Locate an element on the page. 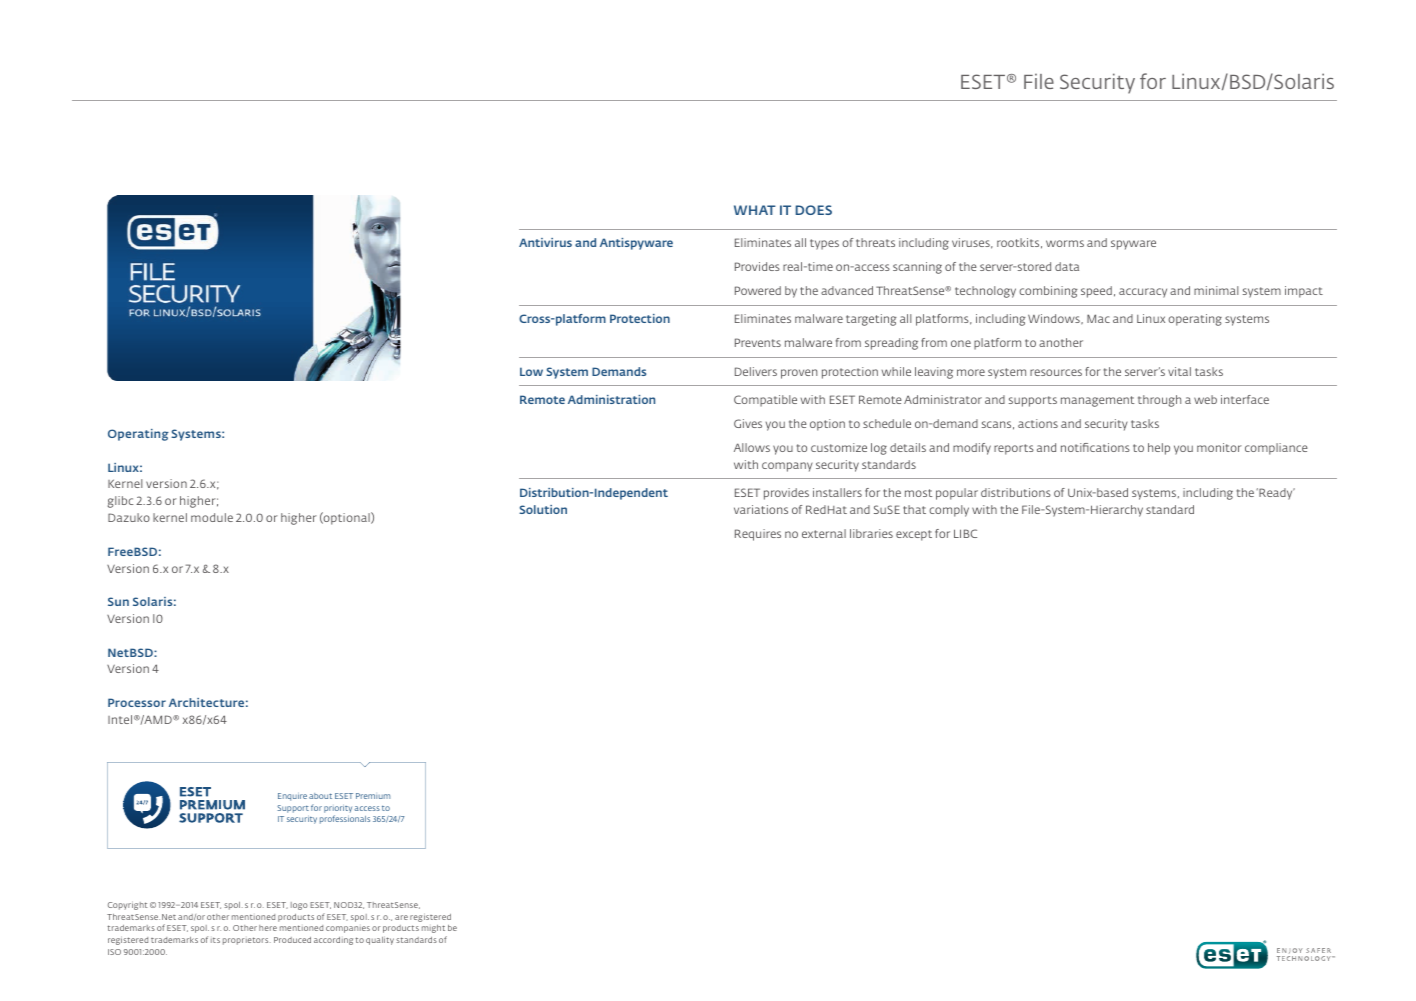 The width and height of the document is (1416, 1001). worms is located at coordinates (1065, 243).
